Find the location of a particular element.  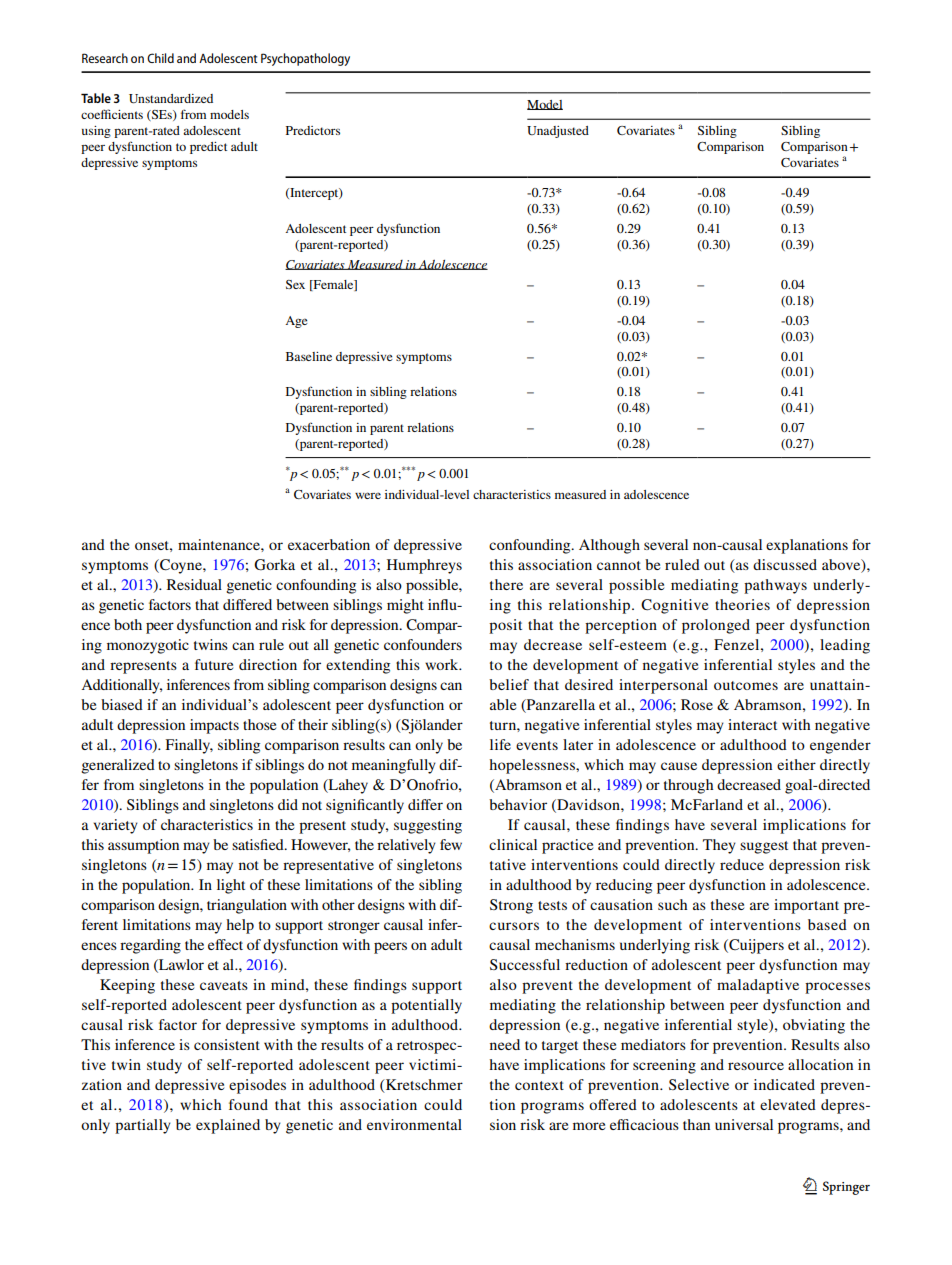

Age is located at coordinates (296, 322).
